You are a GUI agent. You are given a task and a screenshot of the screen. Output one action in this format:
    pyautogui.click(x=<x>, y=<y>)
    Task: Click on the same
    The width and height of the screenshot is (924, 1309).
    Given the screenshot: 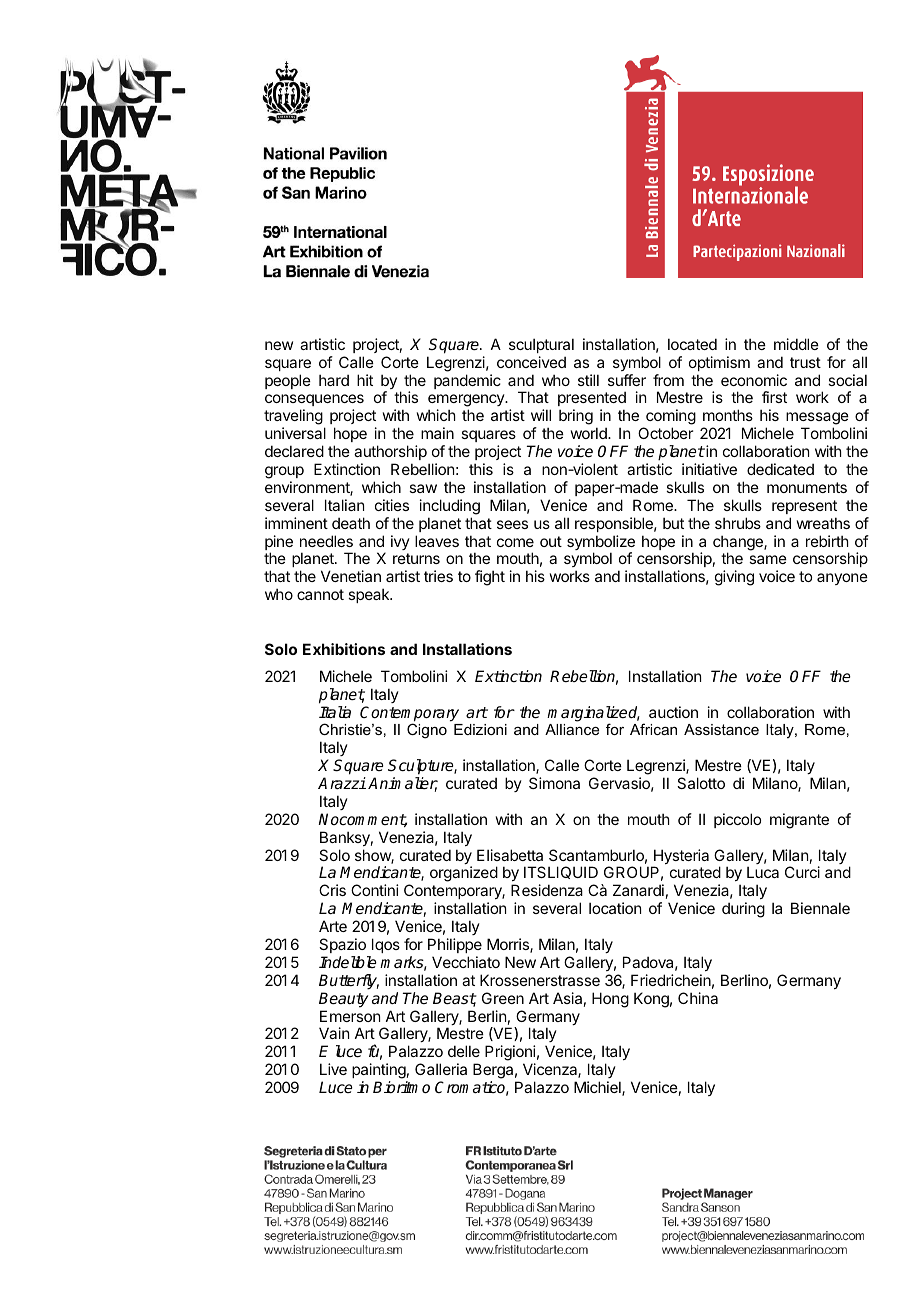 What is the action you would take?
    pyautogui.click(x=768, y=559)
